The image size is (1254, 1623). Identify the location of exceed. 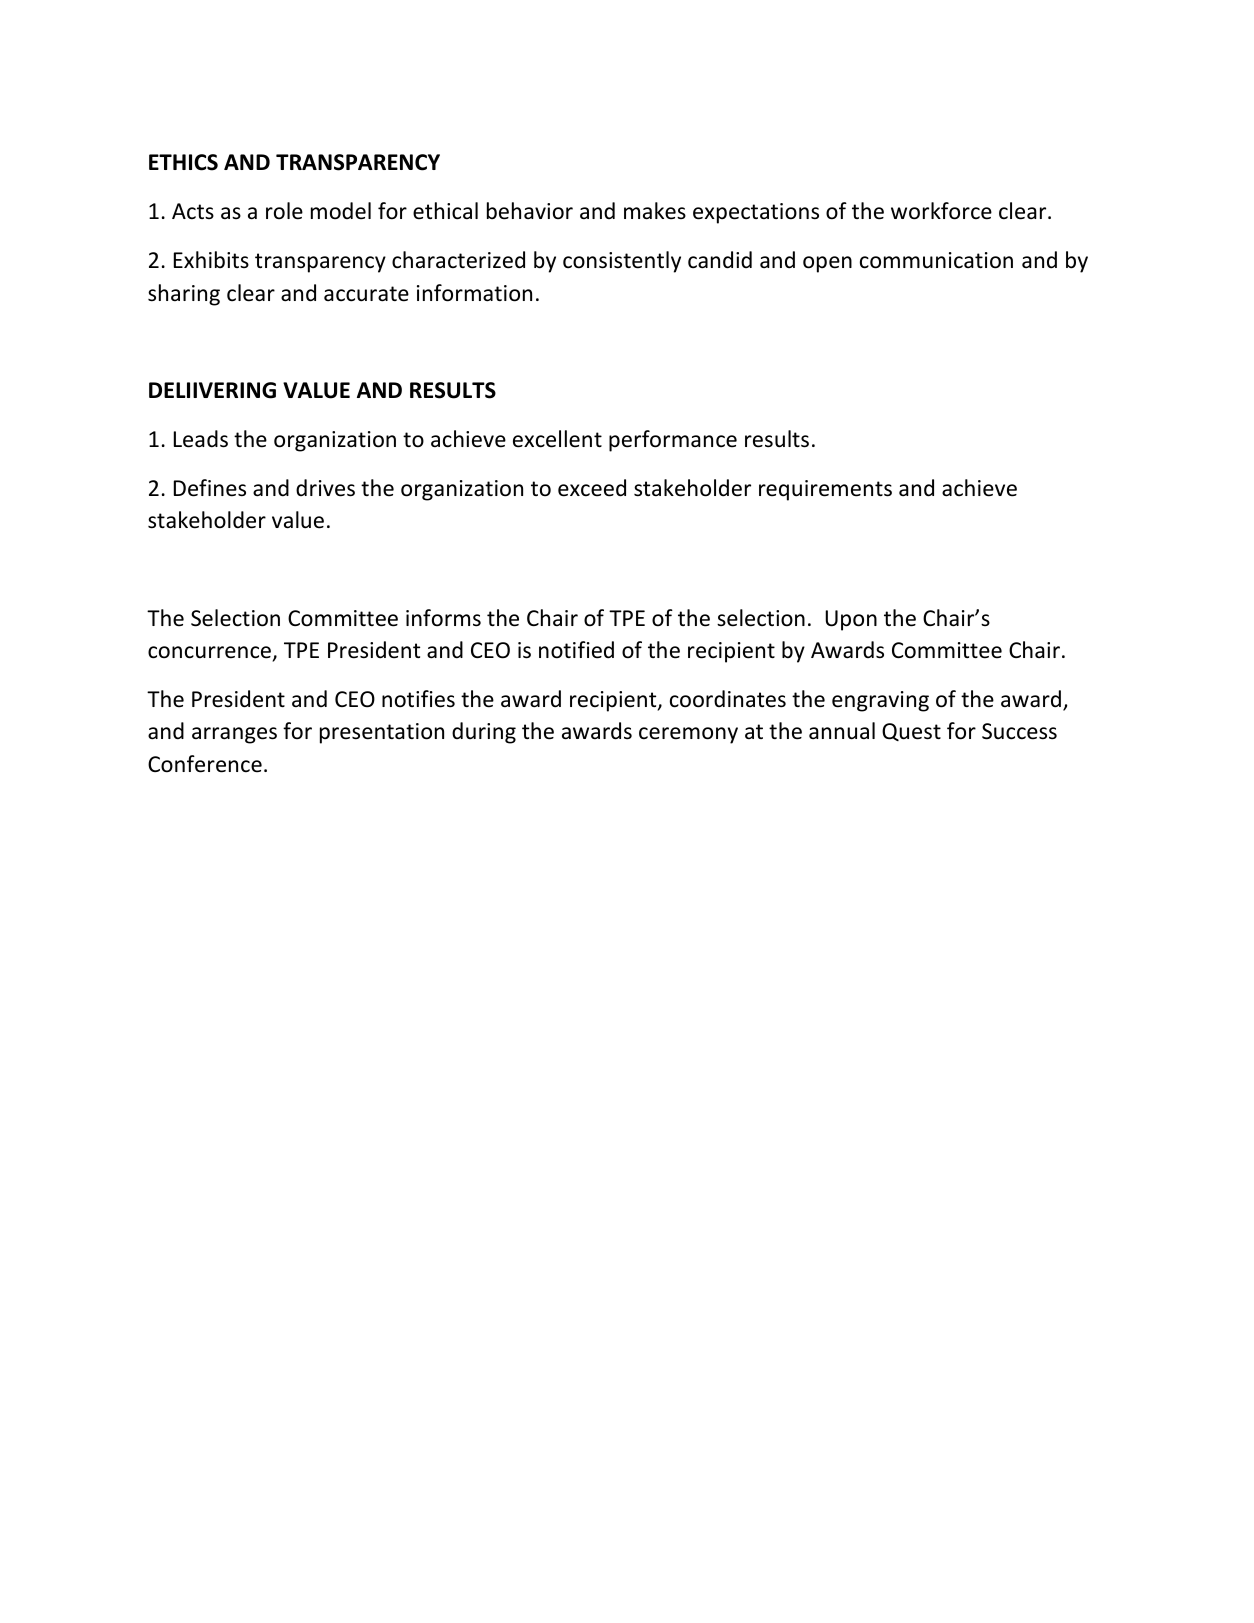
(592, 488).
